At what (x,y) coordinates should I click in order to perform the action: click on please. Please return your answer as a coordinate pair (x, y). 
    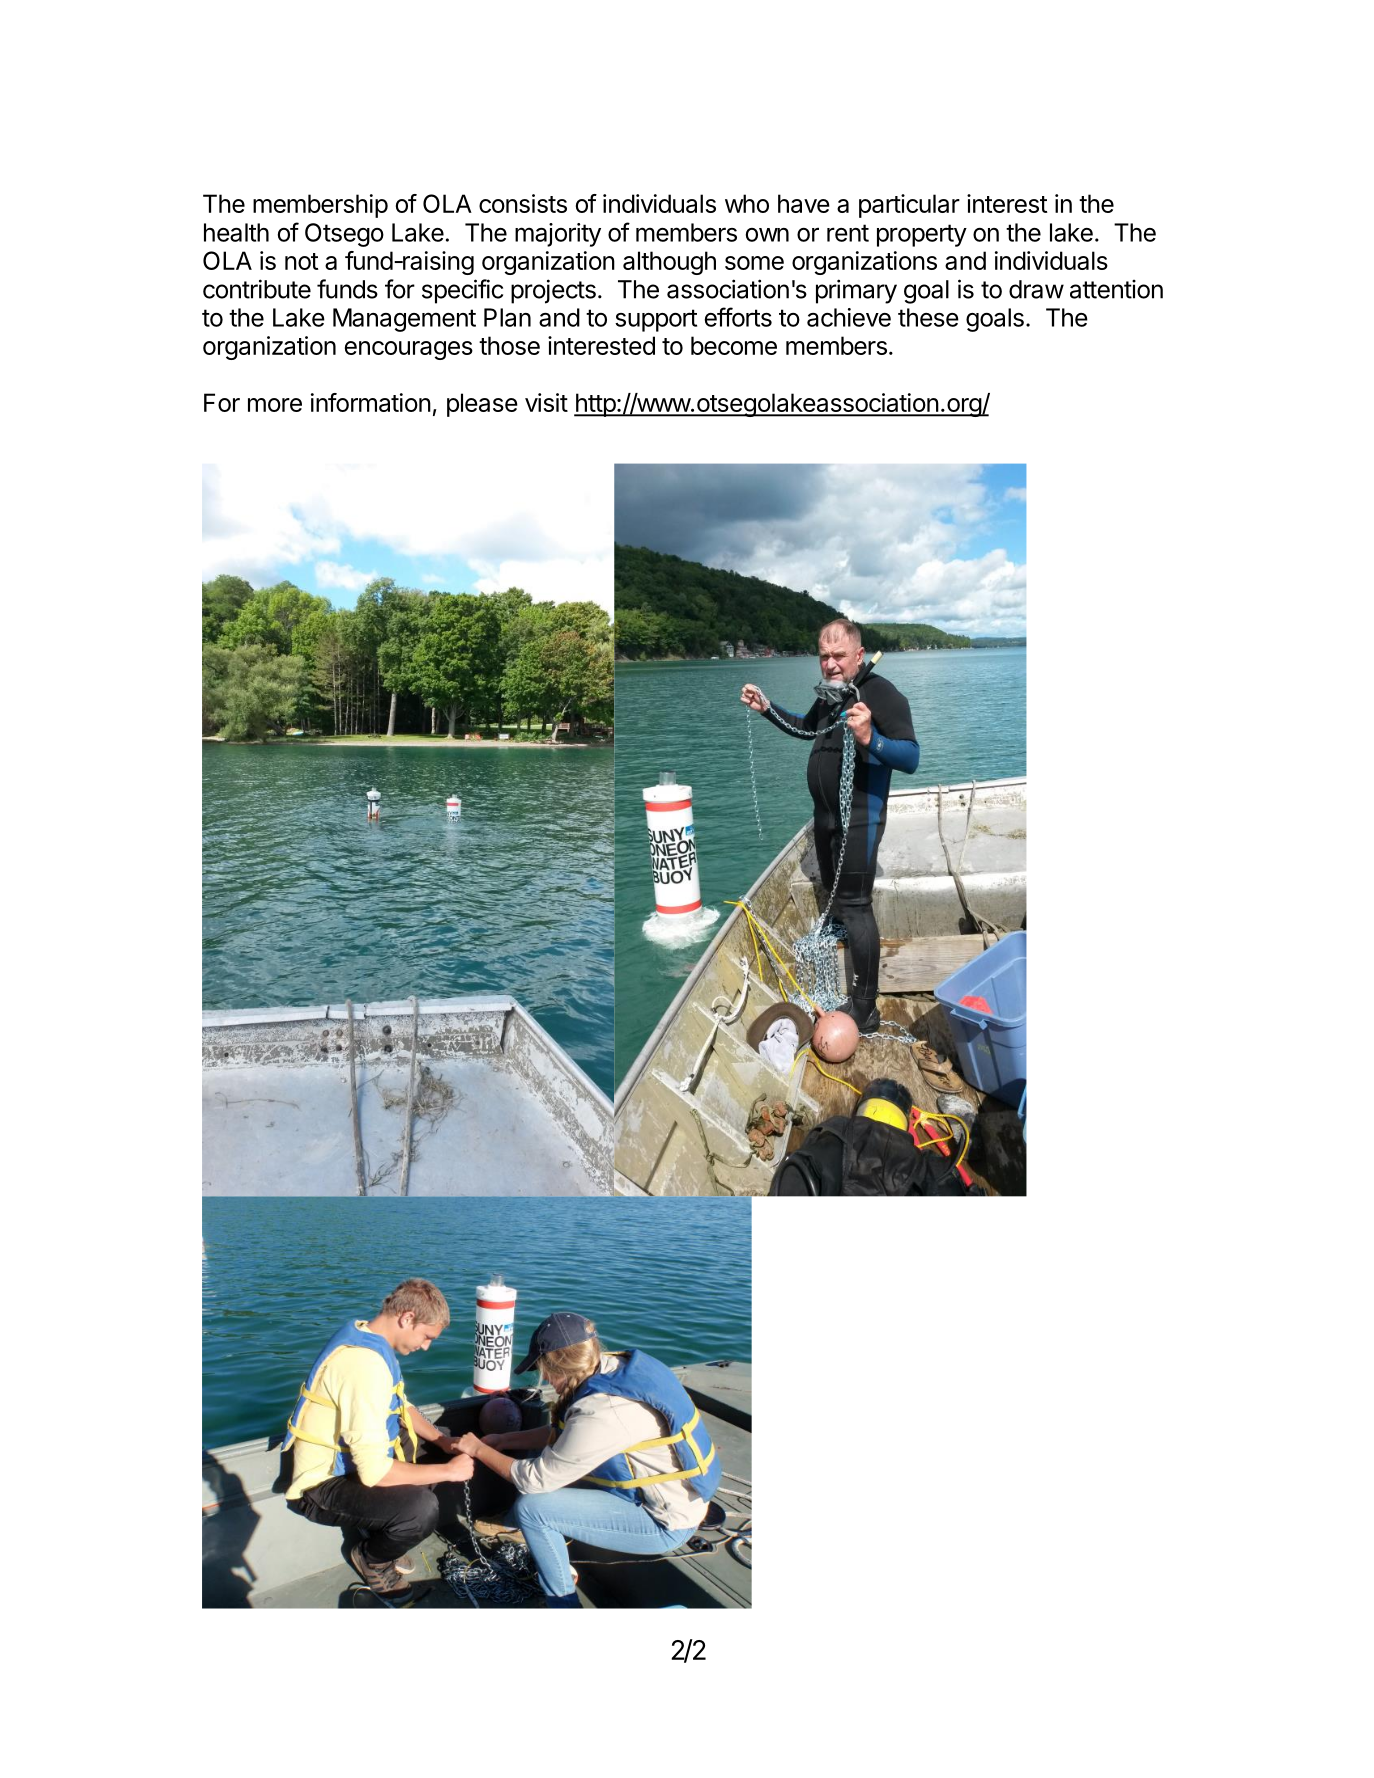
    Looking at the image, I should click on (482, 405).
